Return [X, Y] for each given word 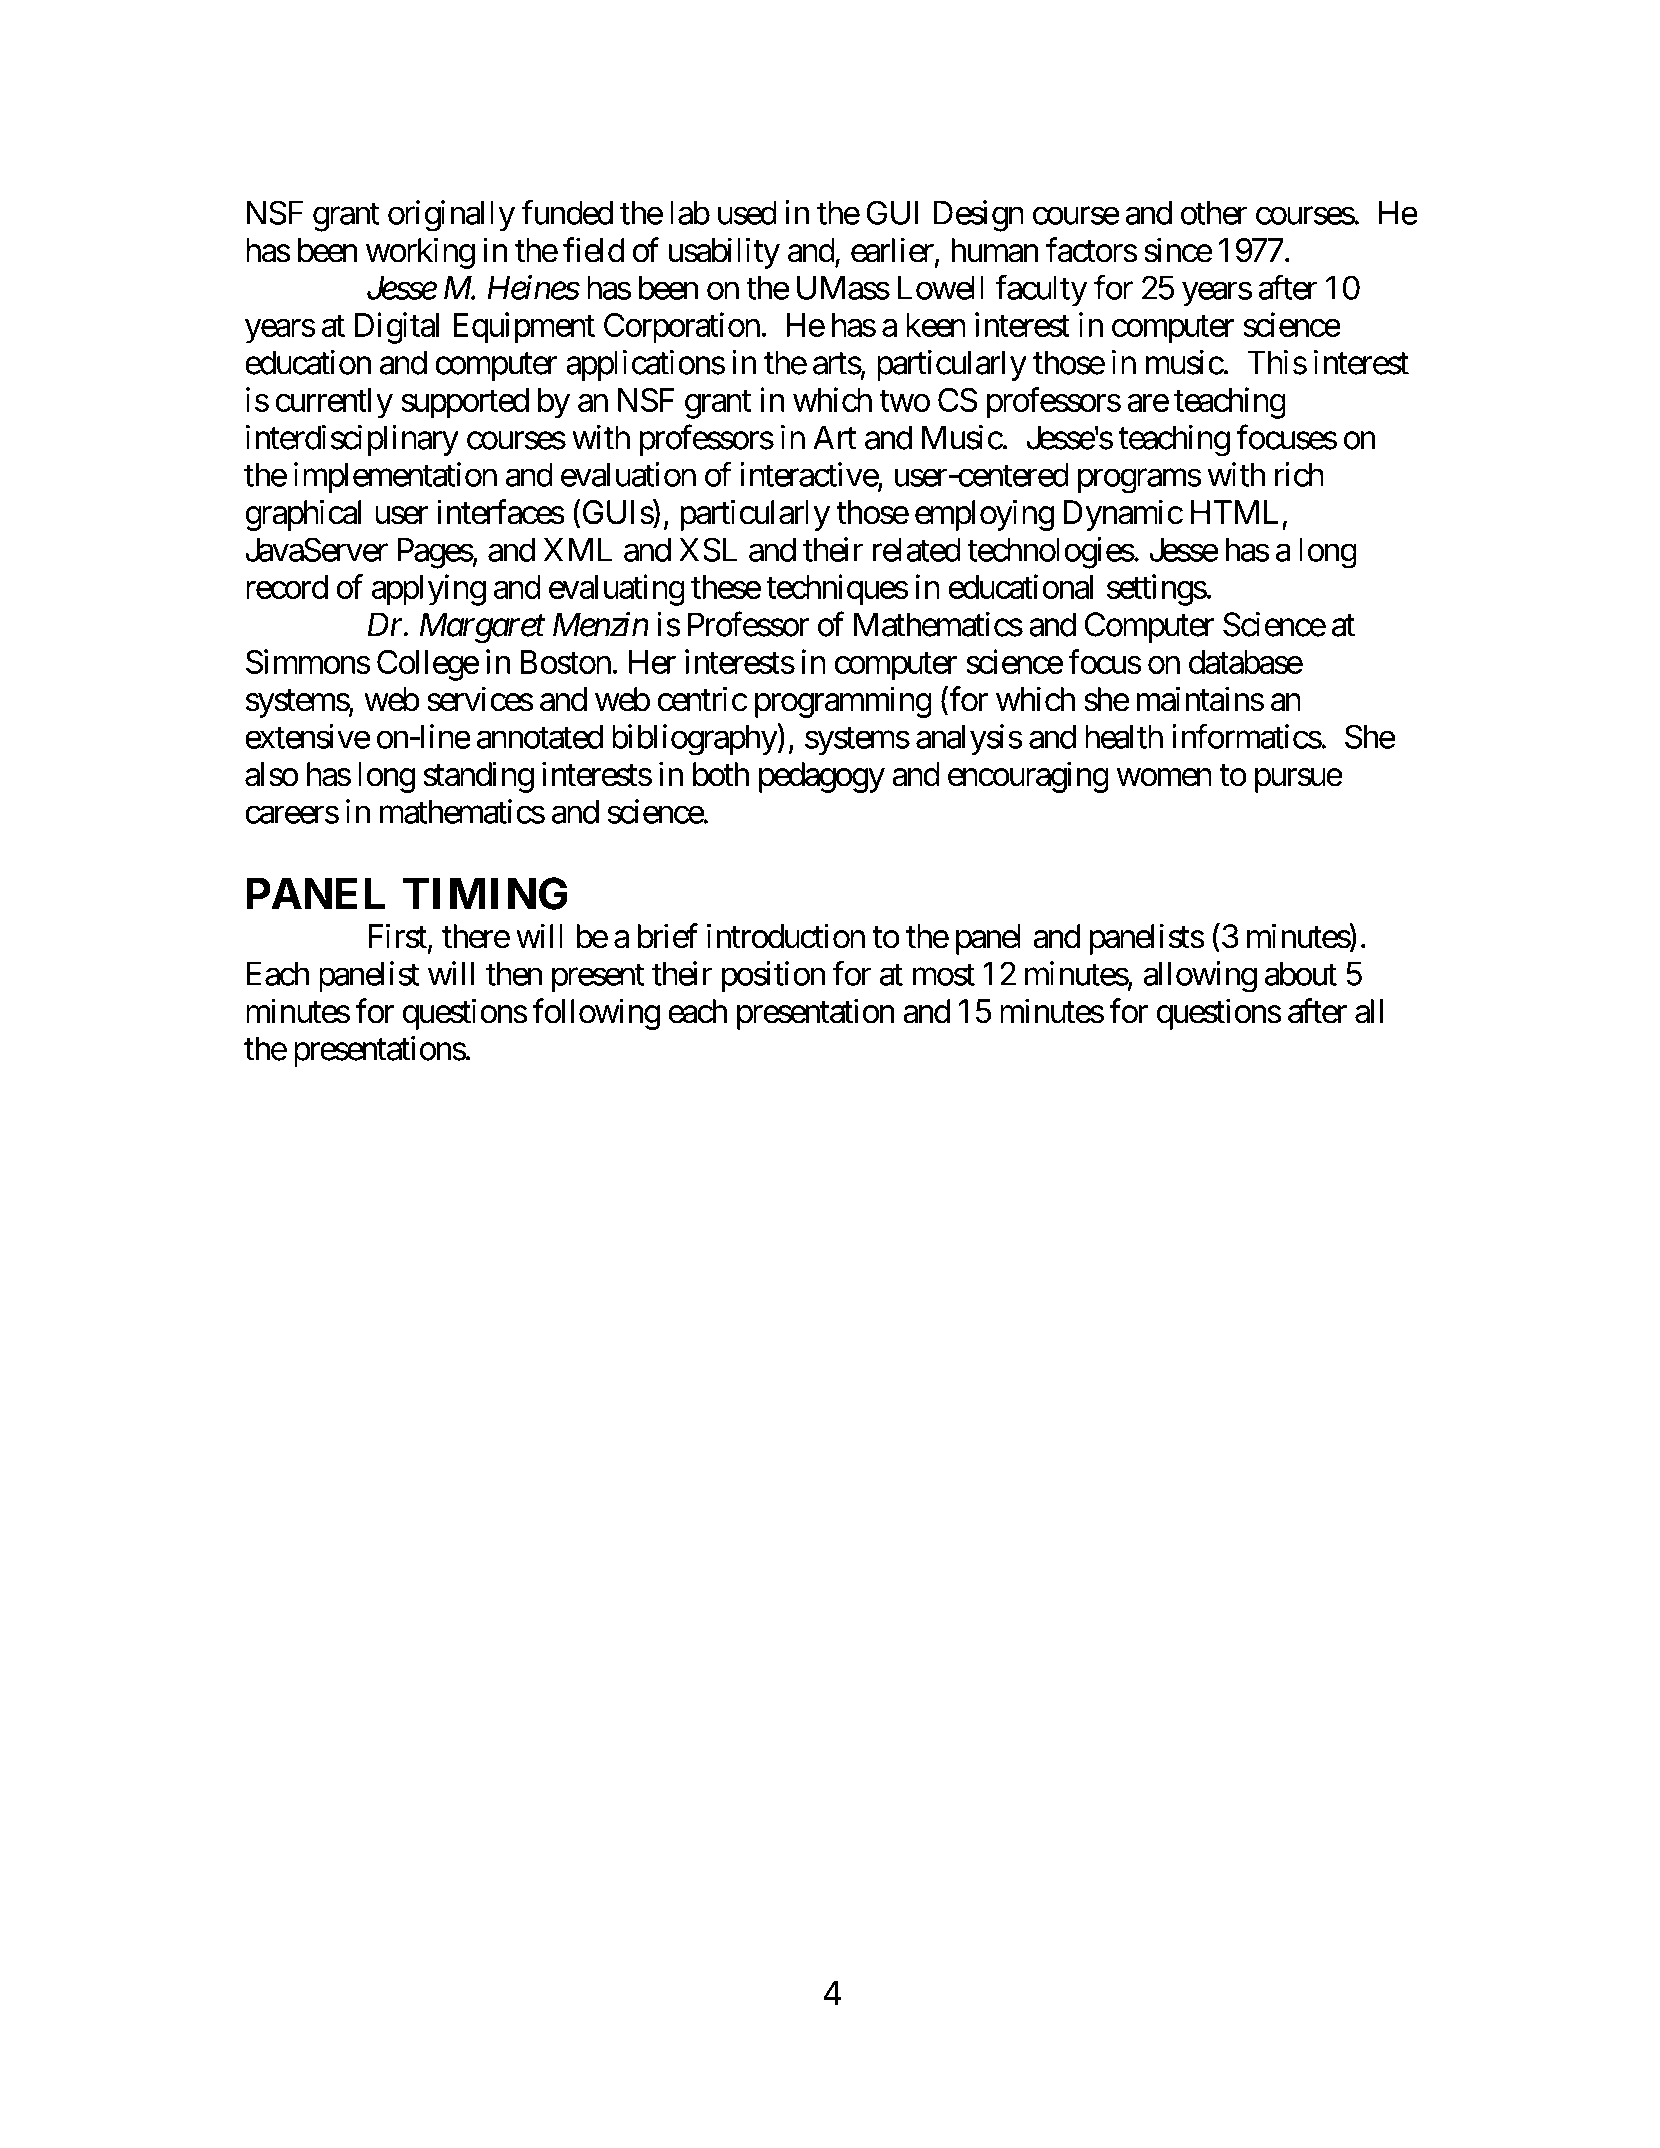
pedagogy [822, 777]
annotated [540, 737]
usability [724, 253]
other [1214, 213]
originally [451, 216]
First [398, 936]
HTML [1234, 512]
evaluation [628, 474]
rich [1299, 474]
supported [465, 403]
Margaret [482, 628]
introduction [786, 936]
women [1164, 778]
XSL [708, 549]
